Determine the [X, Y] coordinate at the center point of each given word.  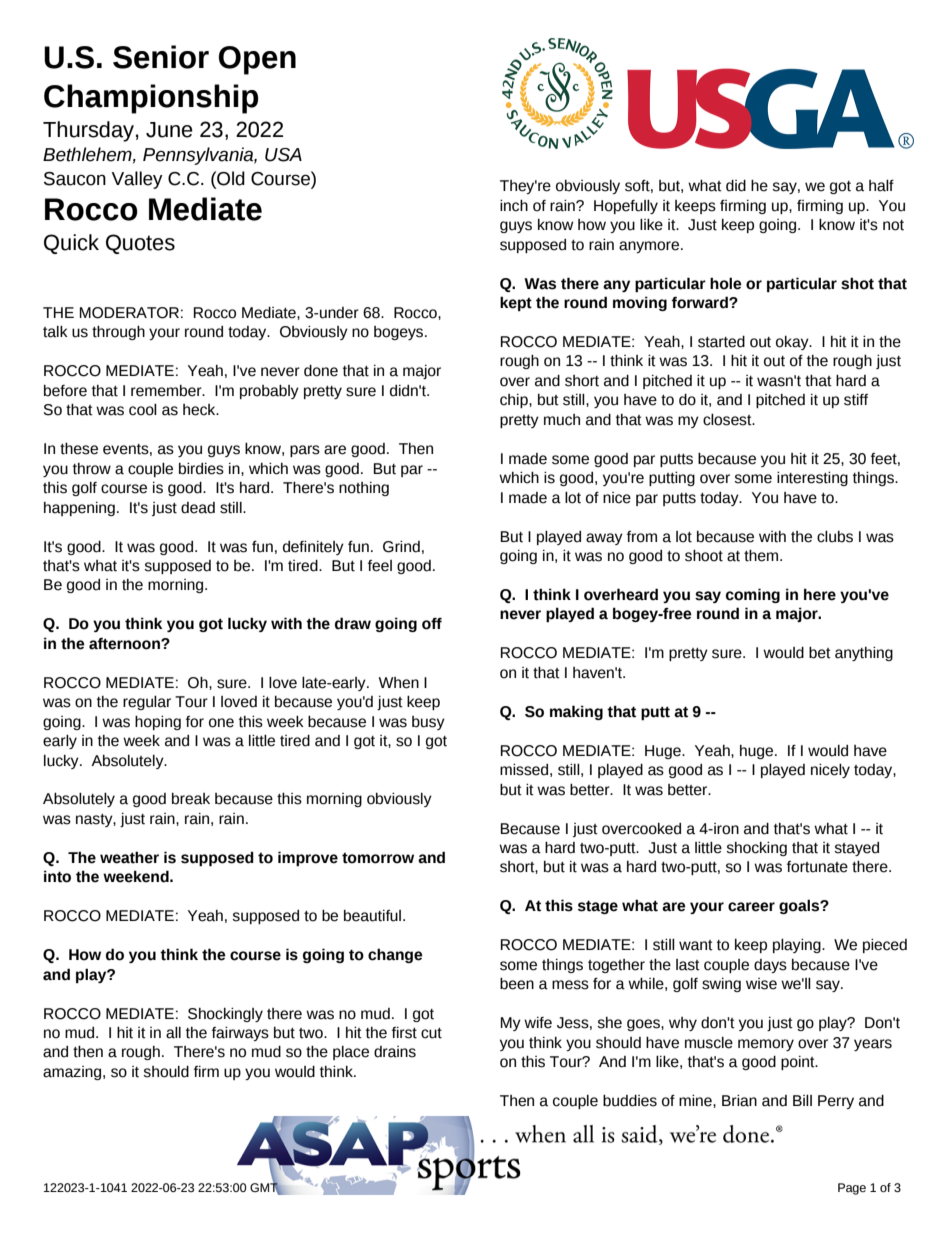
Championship [151, 99]
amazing [73, 1073]
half [881, 186]
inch [514, 206]
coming [753, 595]
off [432, 624]
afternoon [125, 644]
